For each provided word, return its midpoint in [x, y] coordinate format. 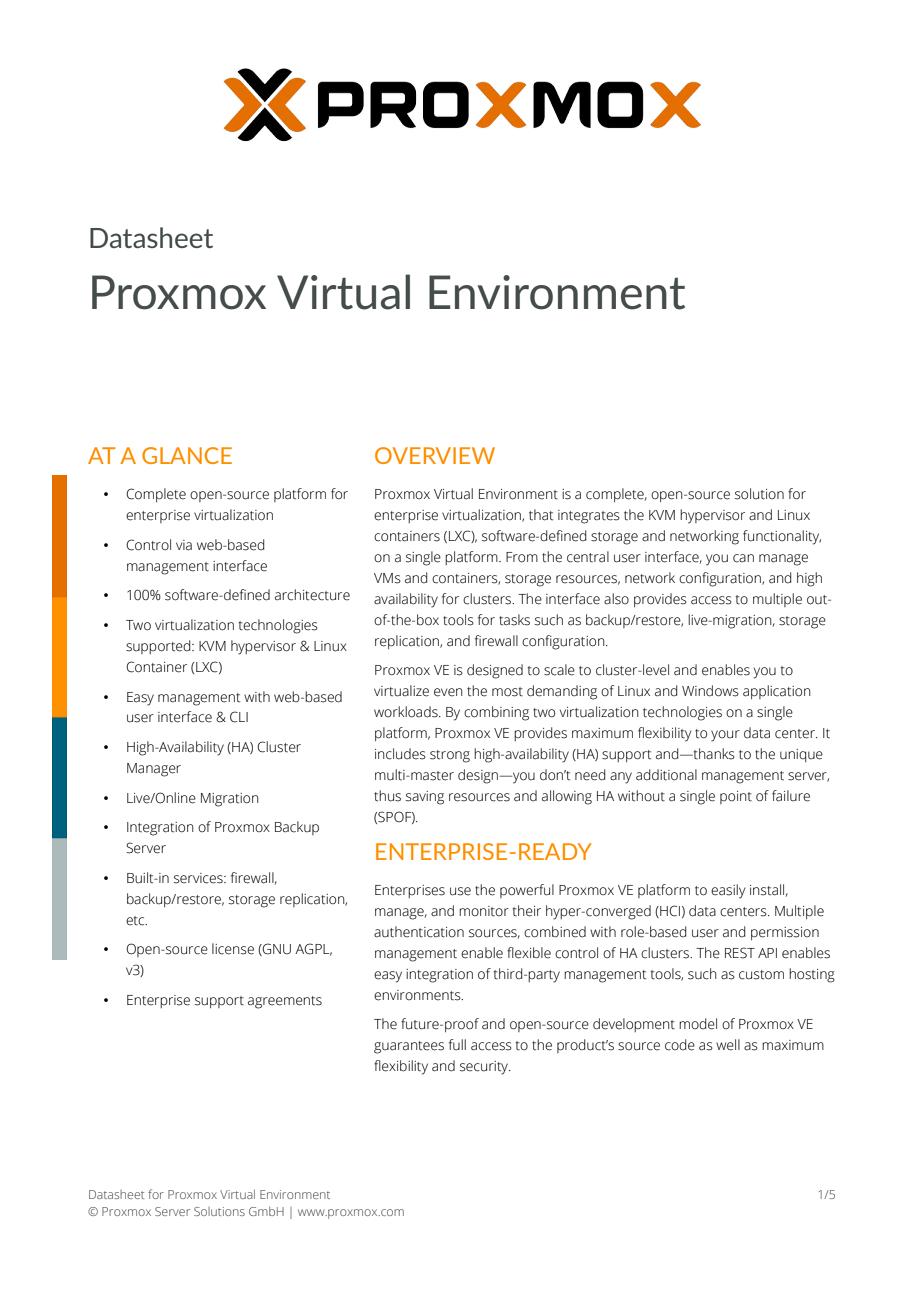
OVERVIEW [435, 455]
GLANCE [187, 455]
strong [450, 756]
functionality [782, 537]
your [725, 736]
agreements [285, 1002]
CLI [239, 717]
